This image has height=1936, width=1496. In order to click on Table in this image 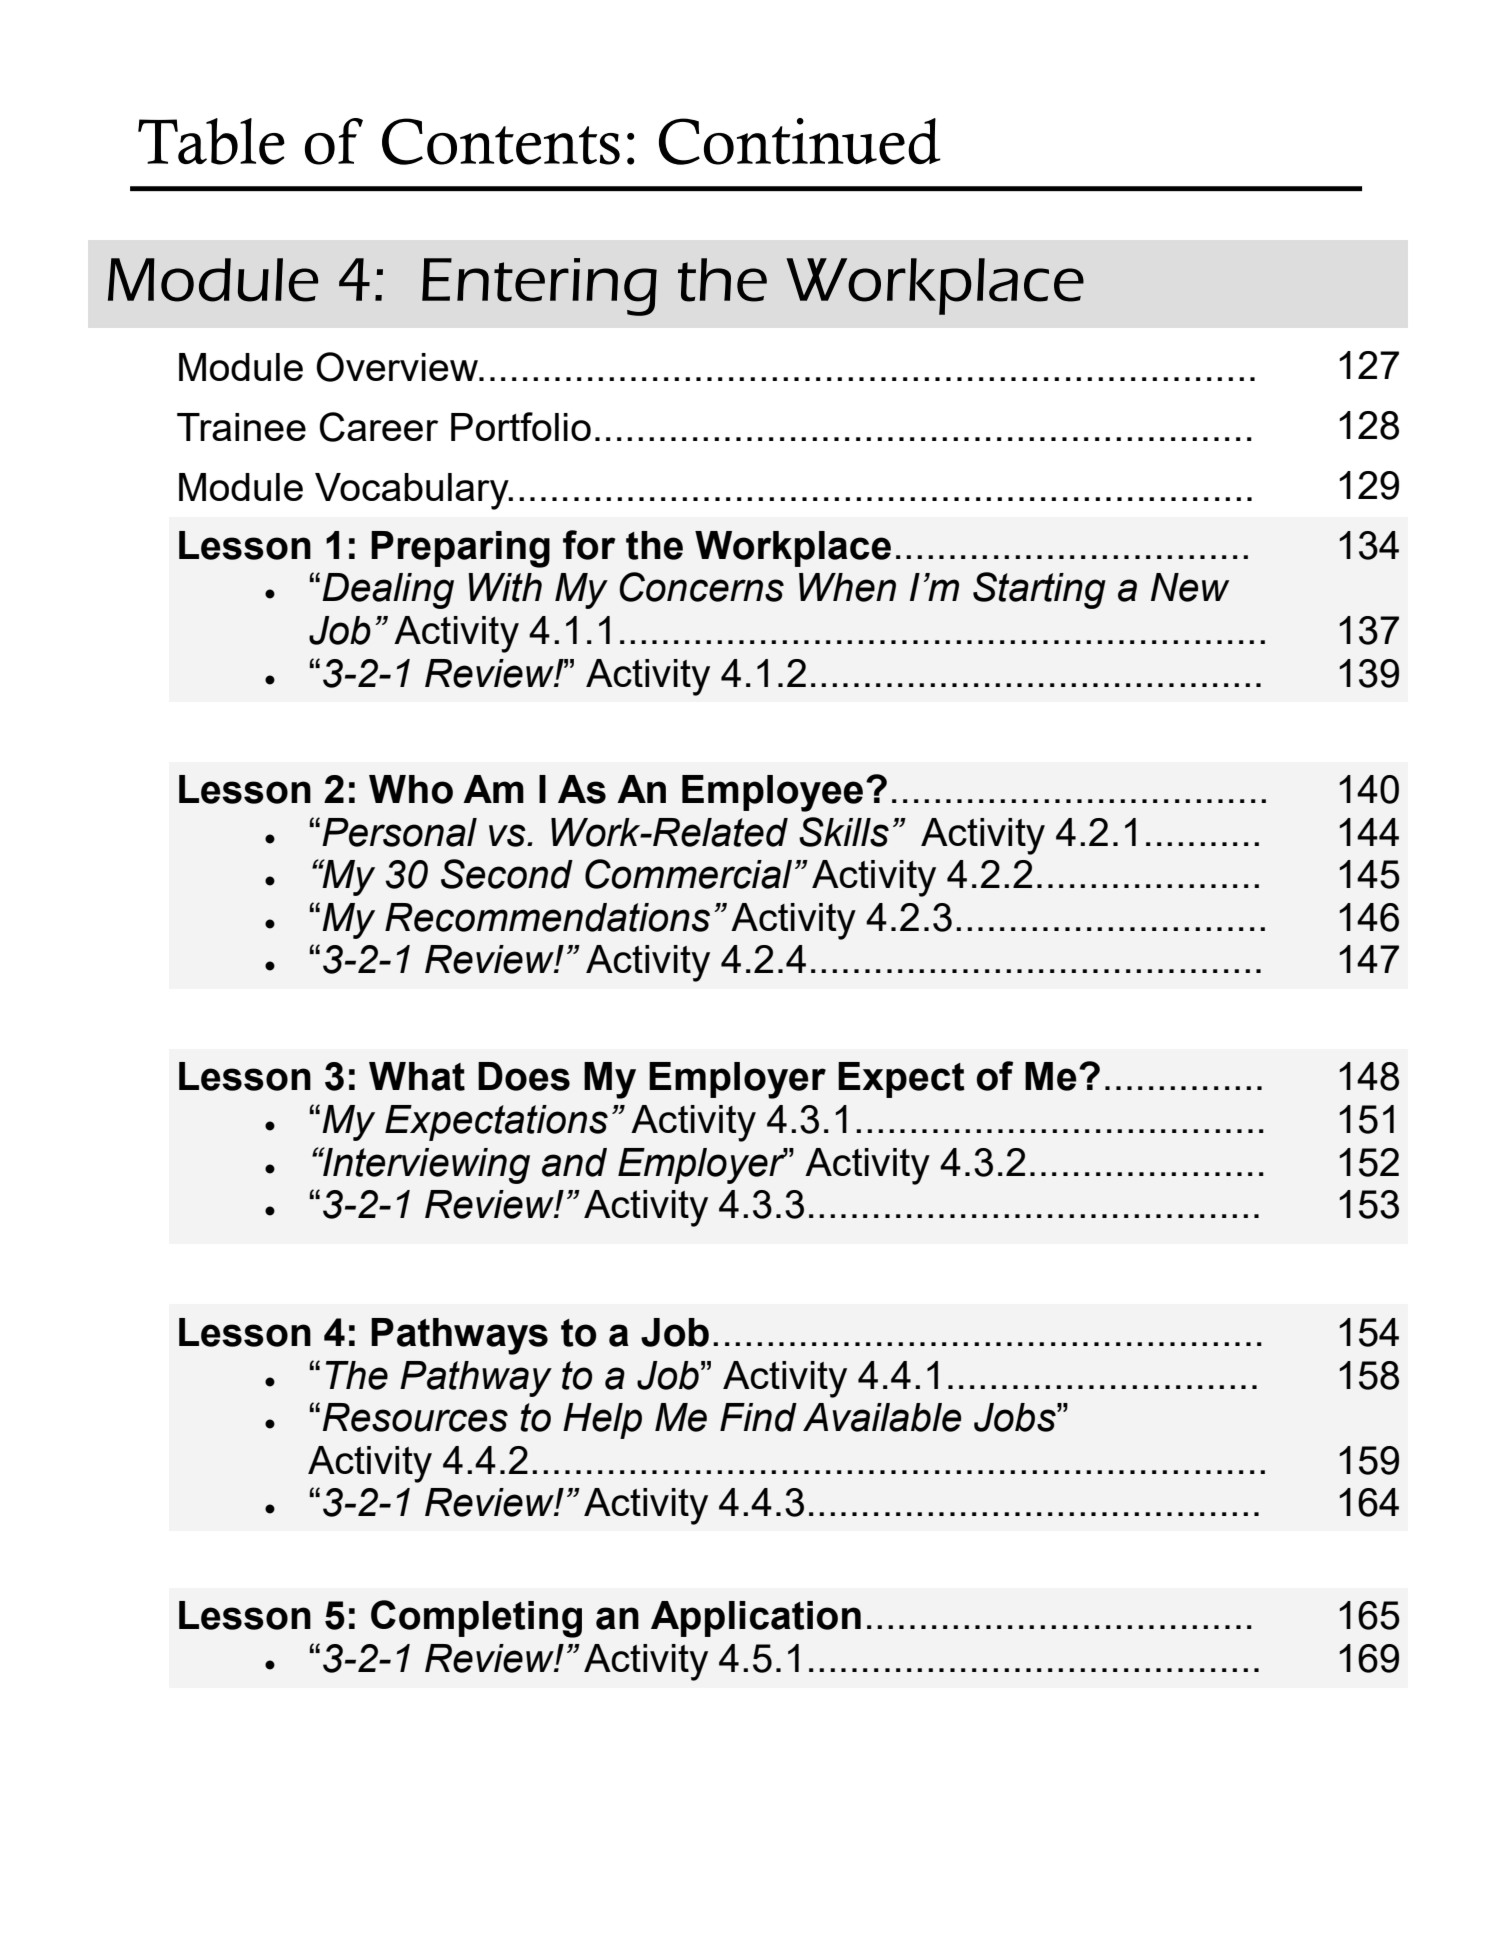, I will do `click(211, 141)`.
